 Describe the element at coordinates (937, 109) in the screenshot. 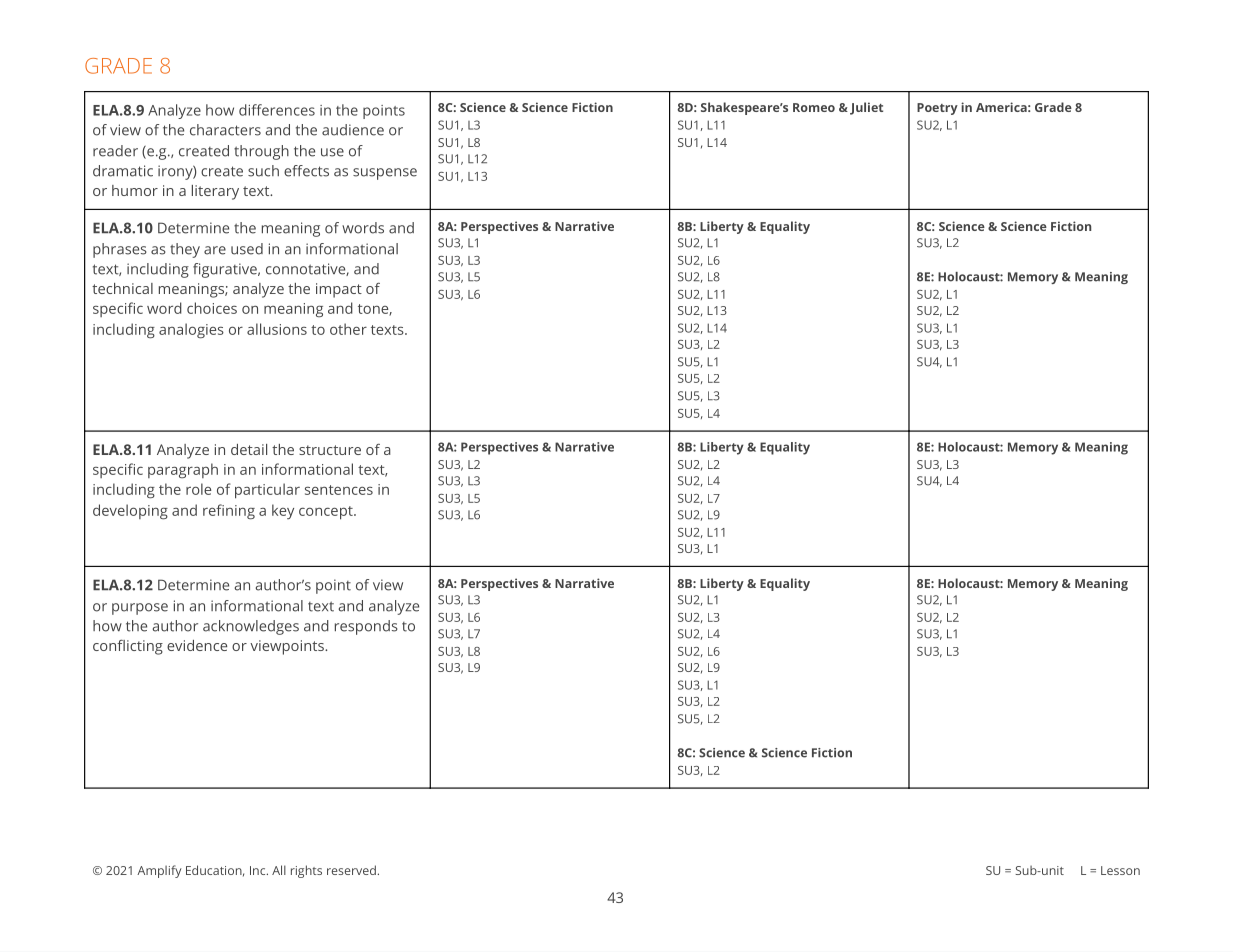

I see `Poetry` at that location.
